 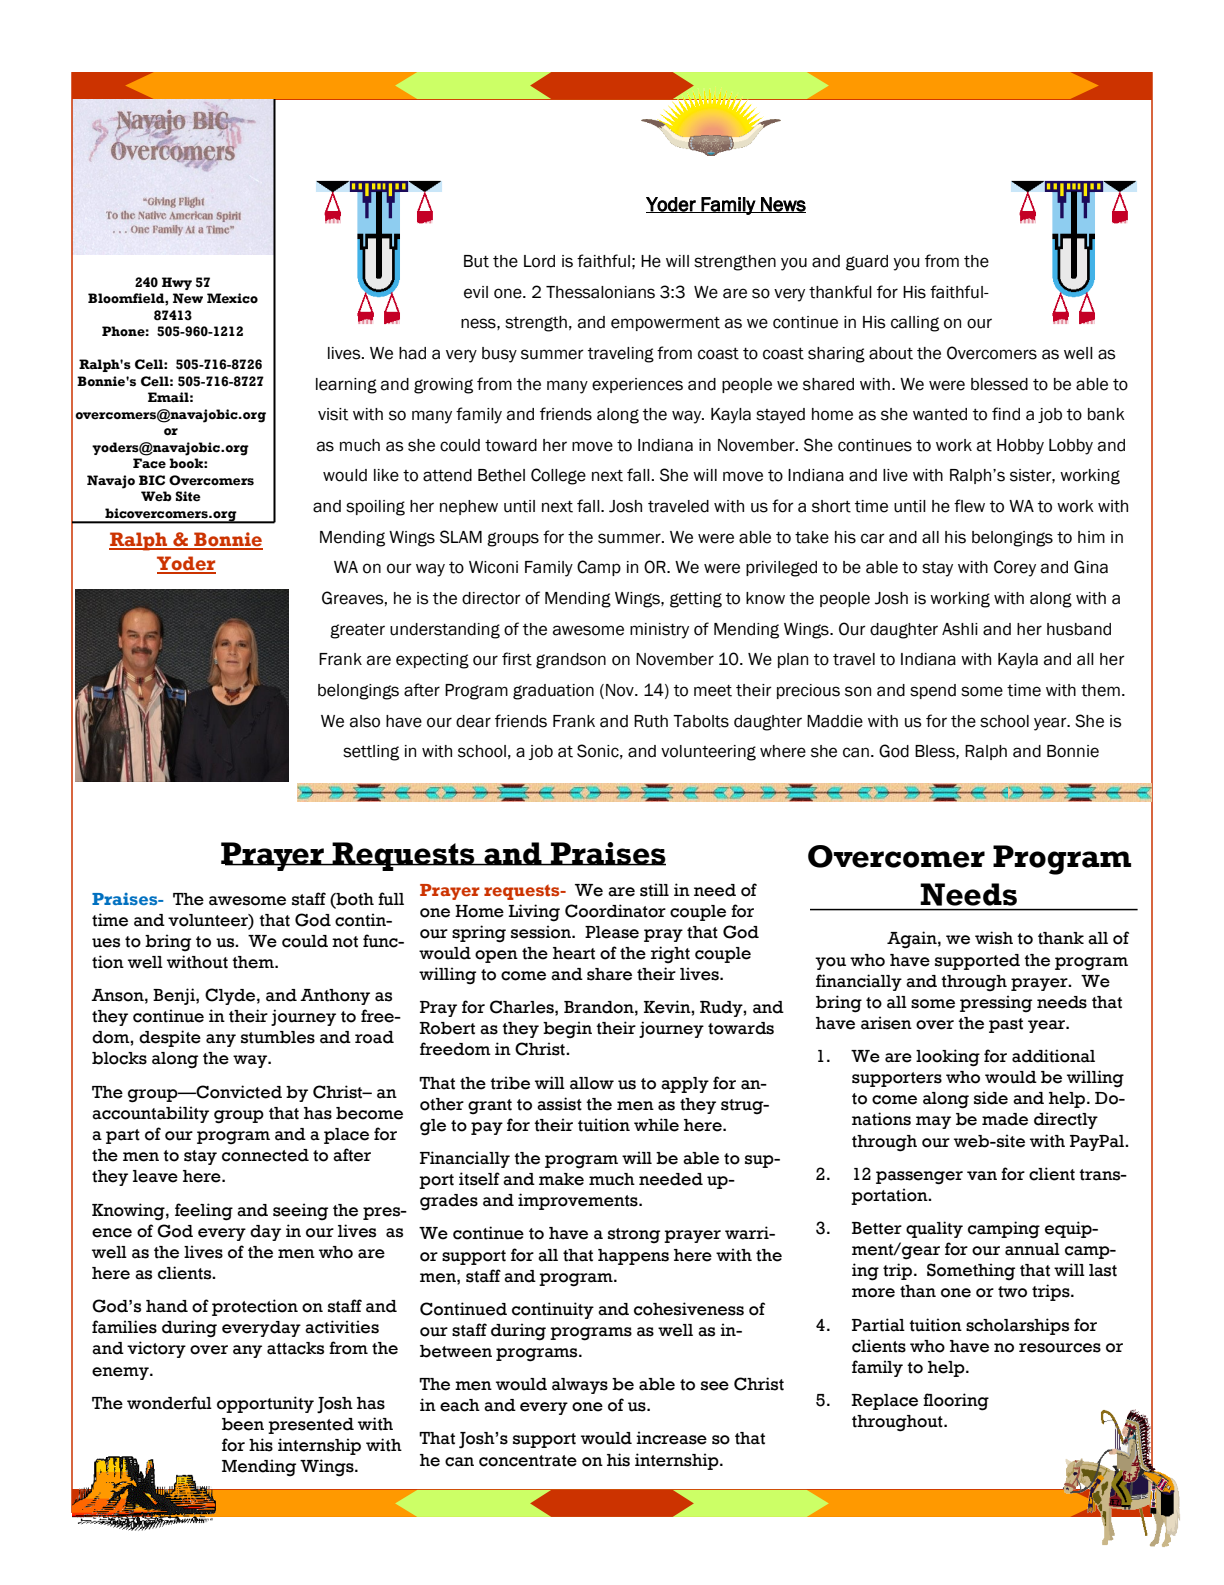 I want to click on still, so click(x=654, y=890).
